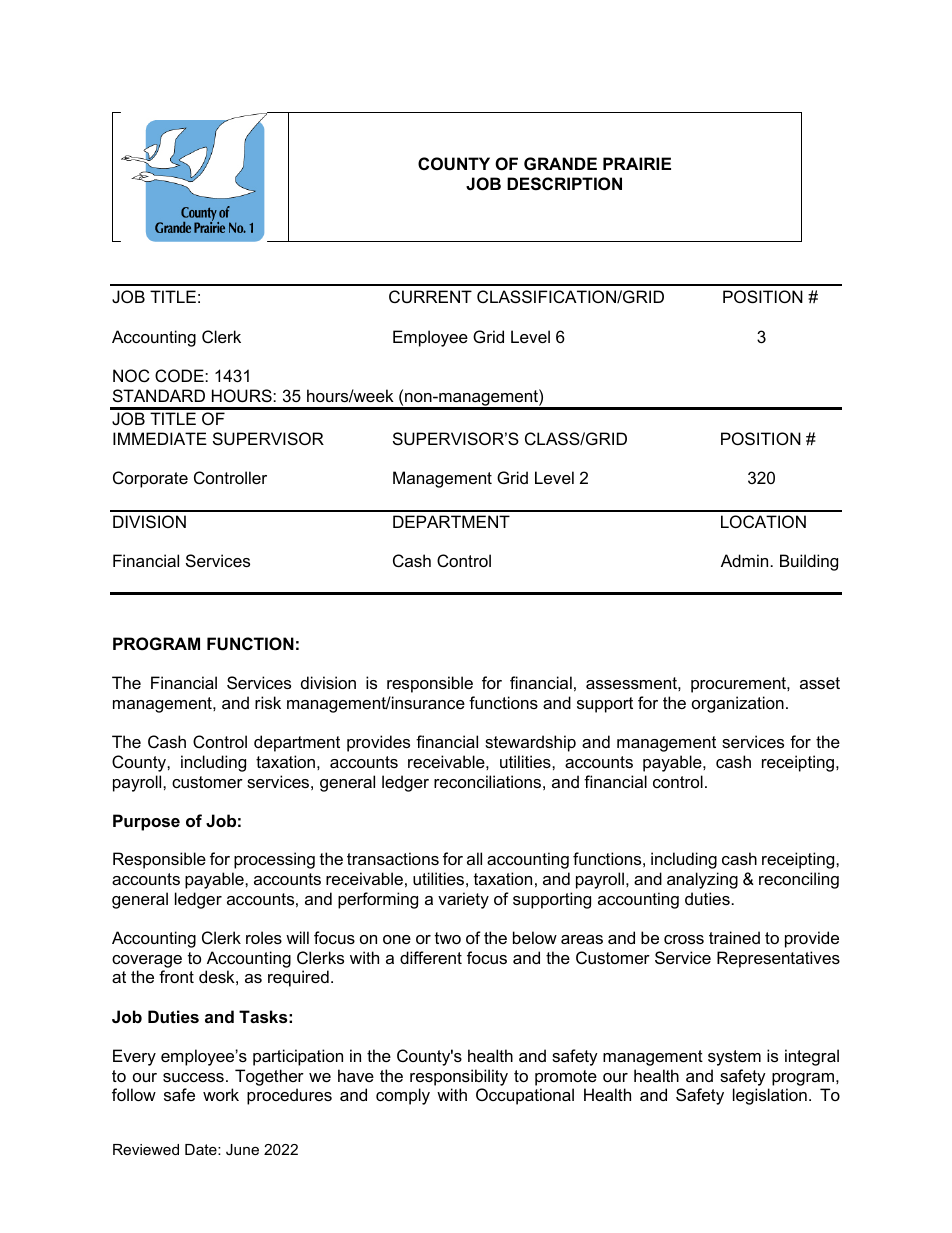  Describe the element at coordinates (702, 880) in the screenshot. I see `analyzing` at that location.
